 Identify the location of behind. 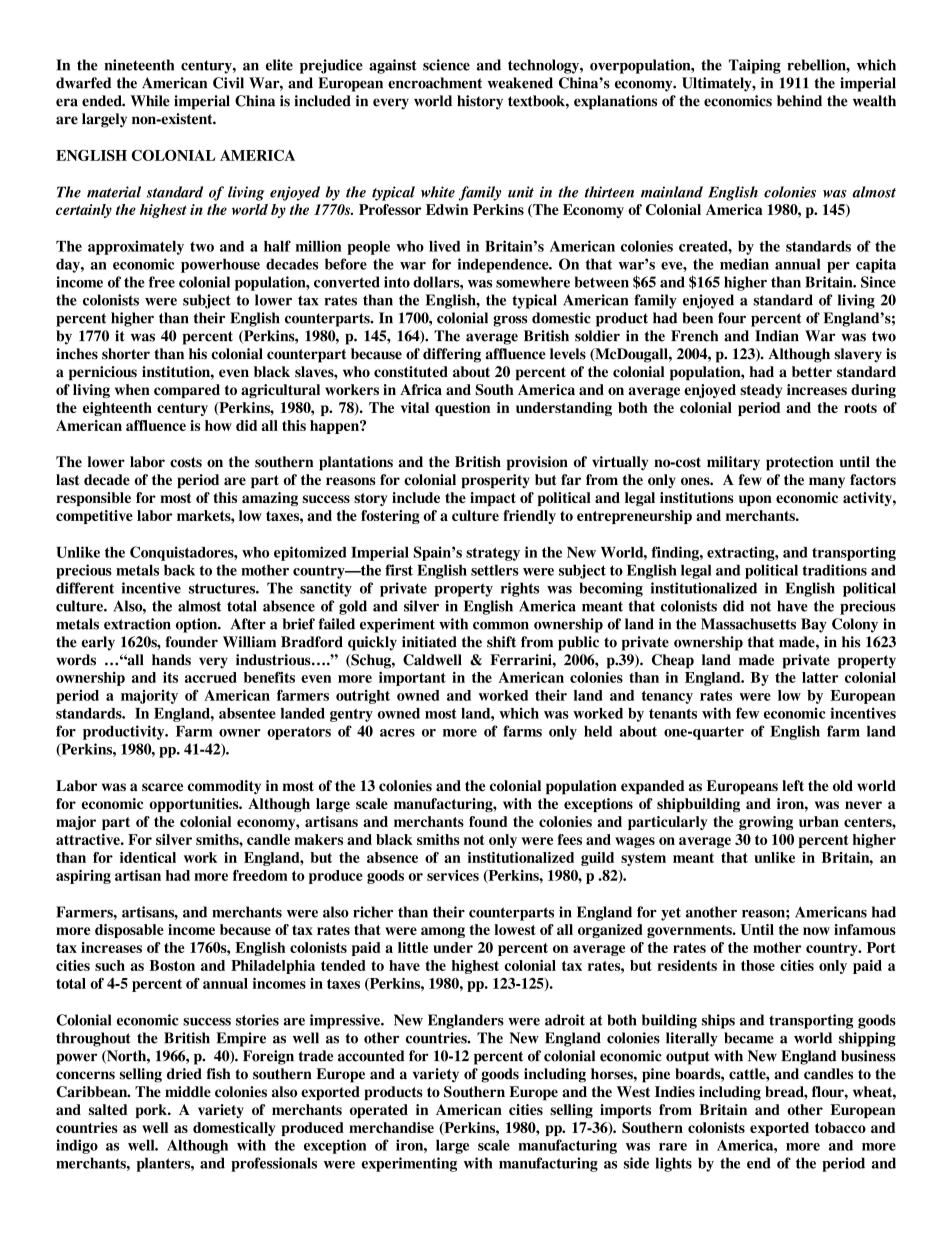
(799, 101).
